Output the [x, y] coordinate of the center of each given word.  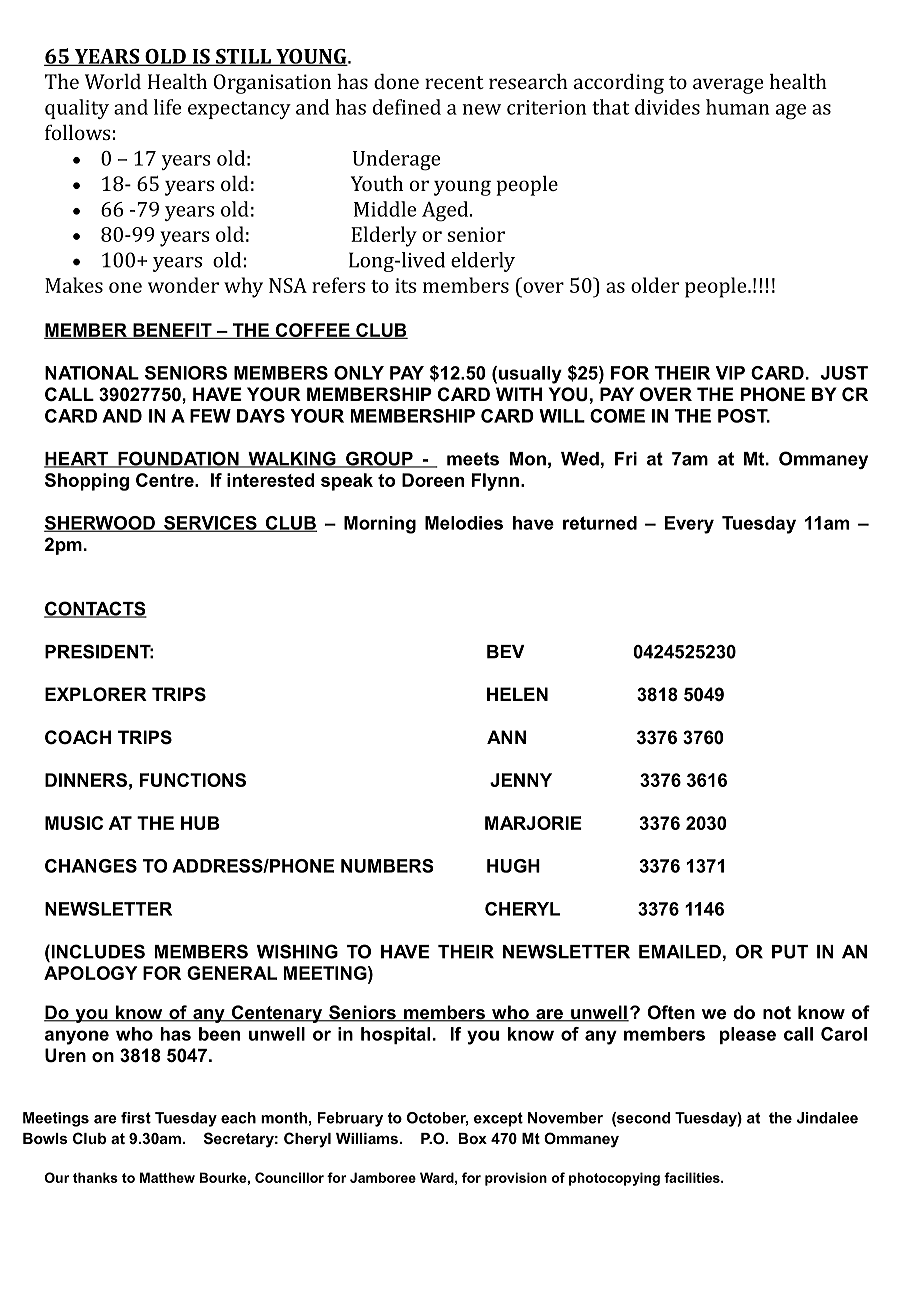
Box [473, 1138]
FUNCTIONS [193, 780]
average [728, 86]
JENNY [521, 780]
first [136, 1118]
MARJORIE [533, 823]
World [113, 81]
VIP [730, 373]
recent [454, 82]
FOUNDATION [178, 459]
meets [473, 459]
